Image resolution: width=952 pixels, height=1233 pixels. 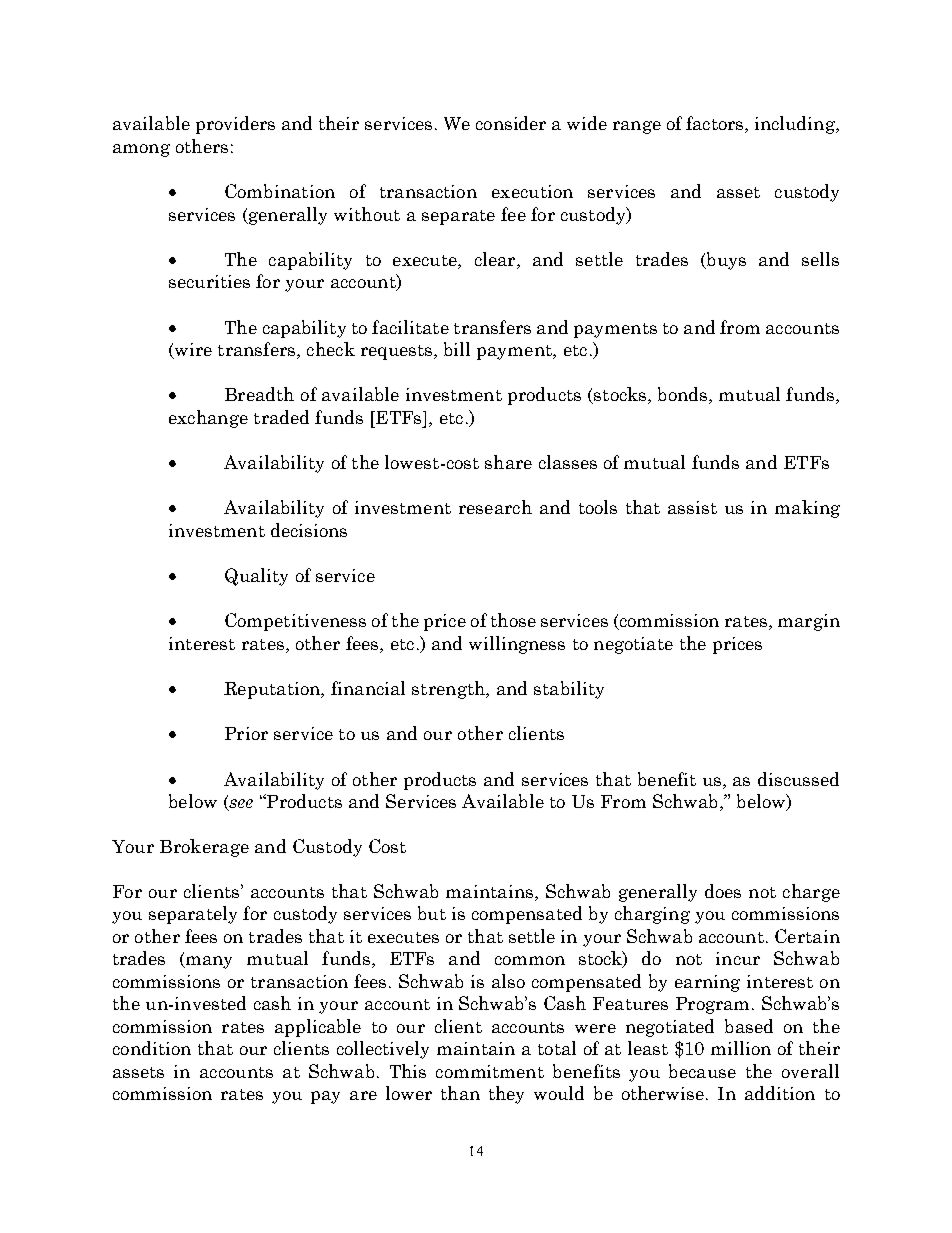 What do you see at coordinates (490, 1071) in the screenshot?
I see `commitment` at bounding box center [490, 1071].
